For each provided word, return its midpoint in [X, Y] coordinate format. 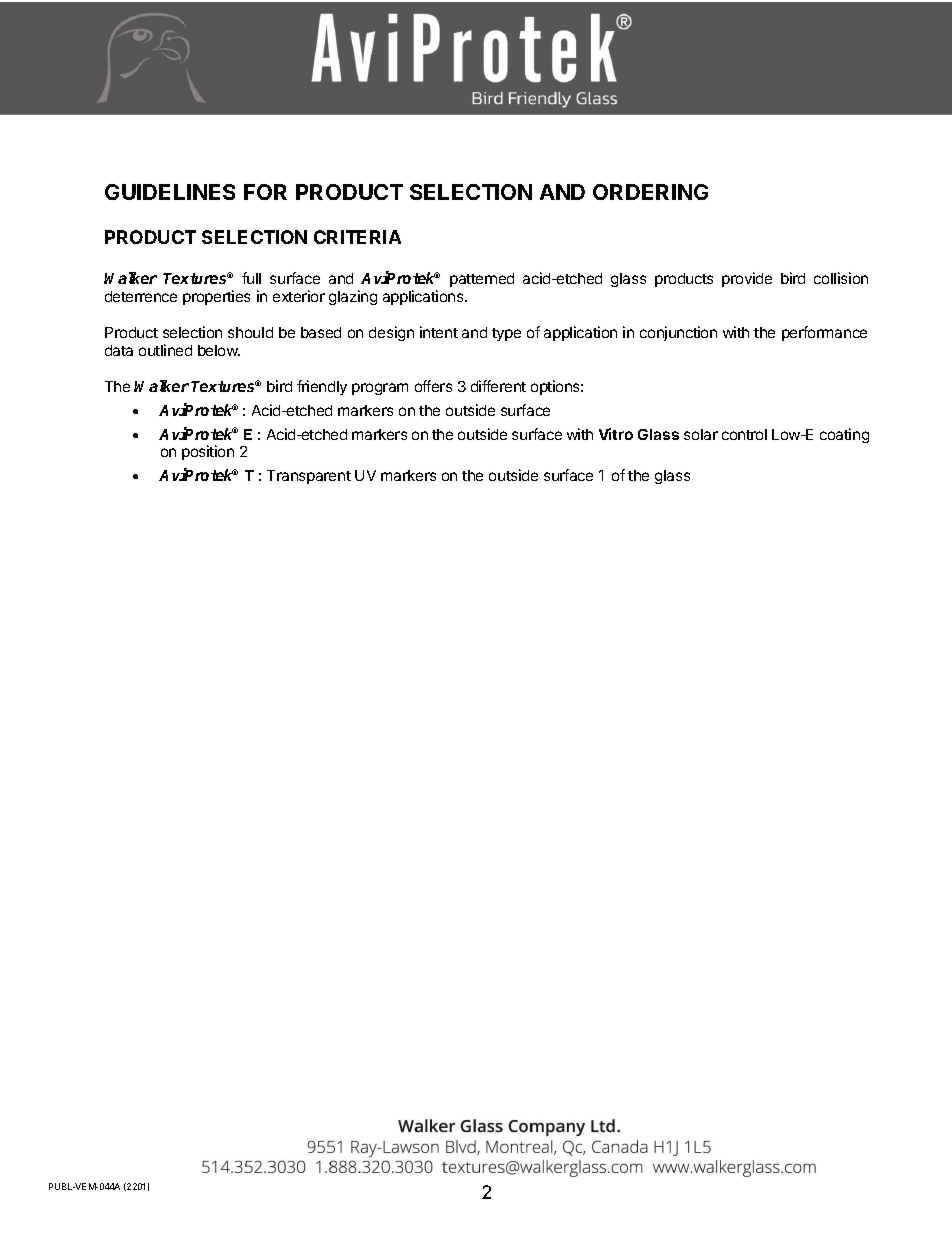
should [250, 332]
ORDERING [650, 192]
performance [824, 333]
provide [747, 279]
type [506, 334]
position [208, 452]
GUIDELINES [170, 192]
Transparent [309, 477]
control [744, 434]
